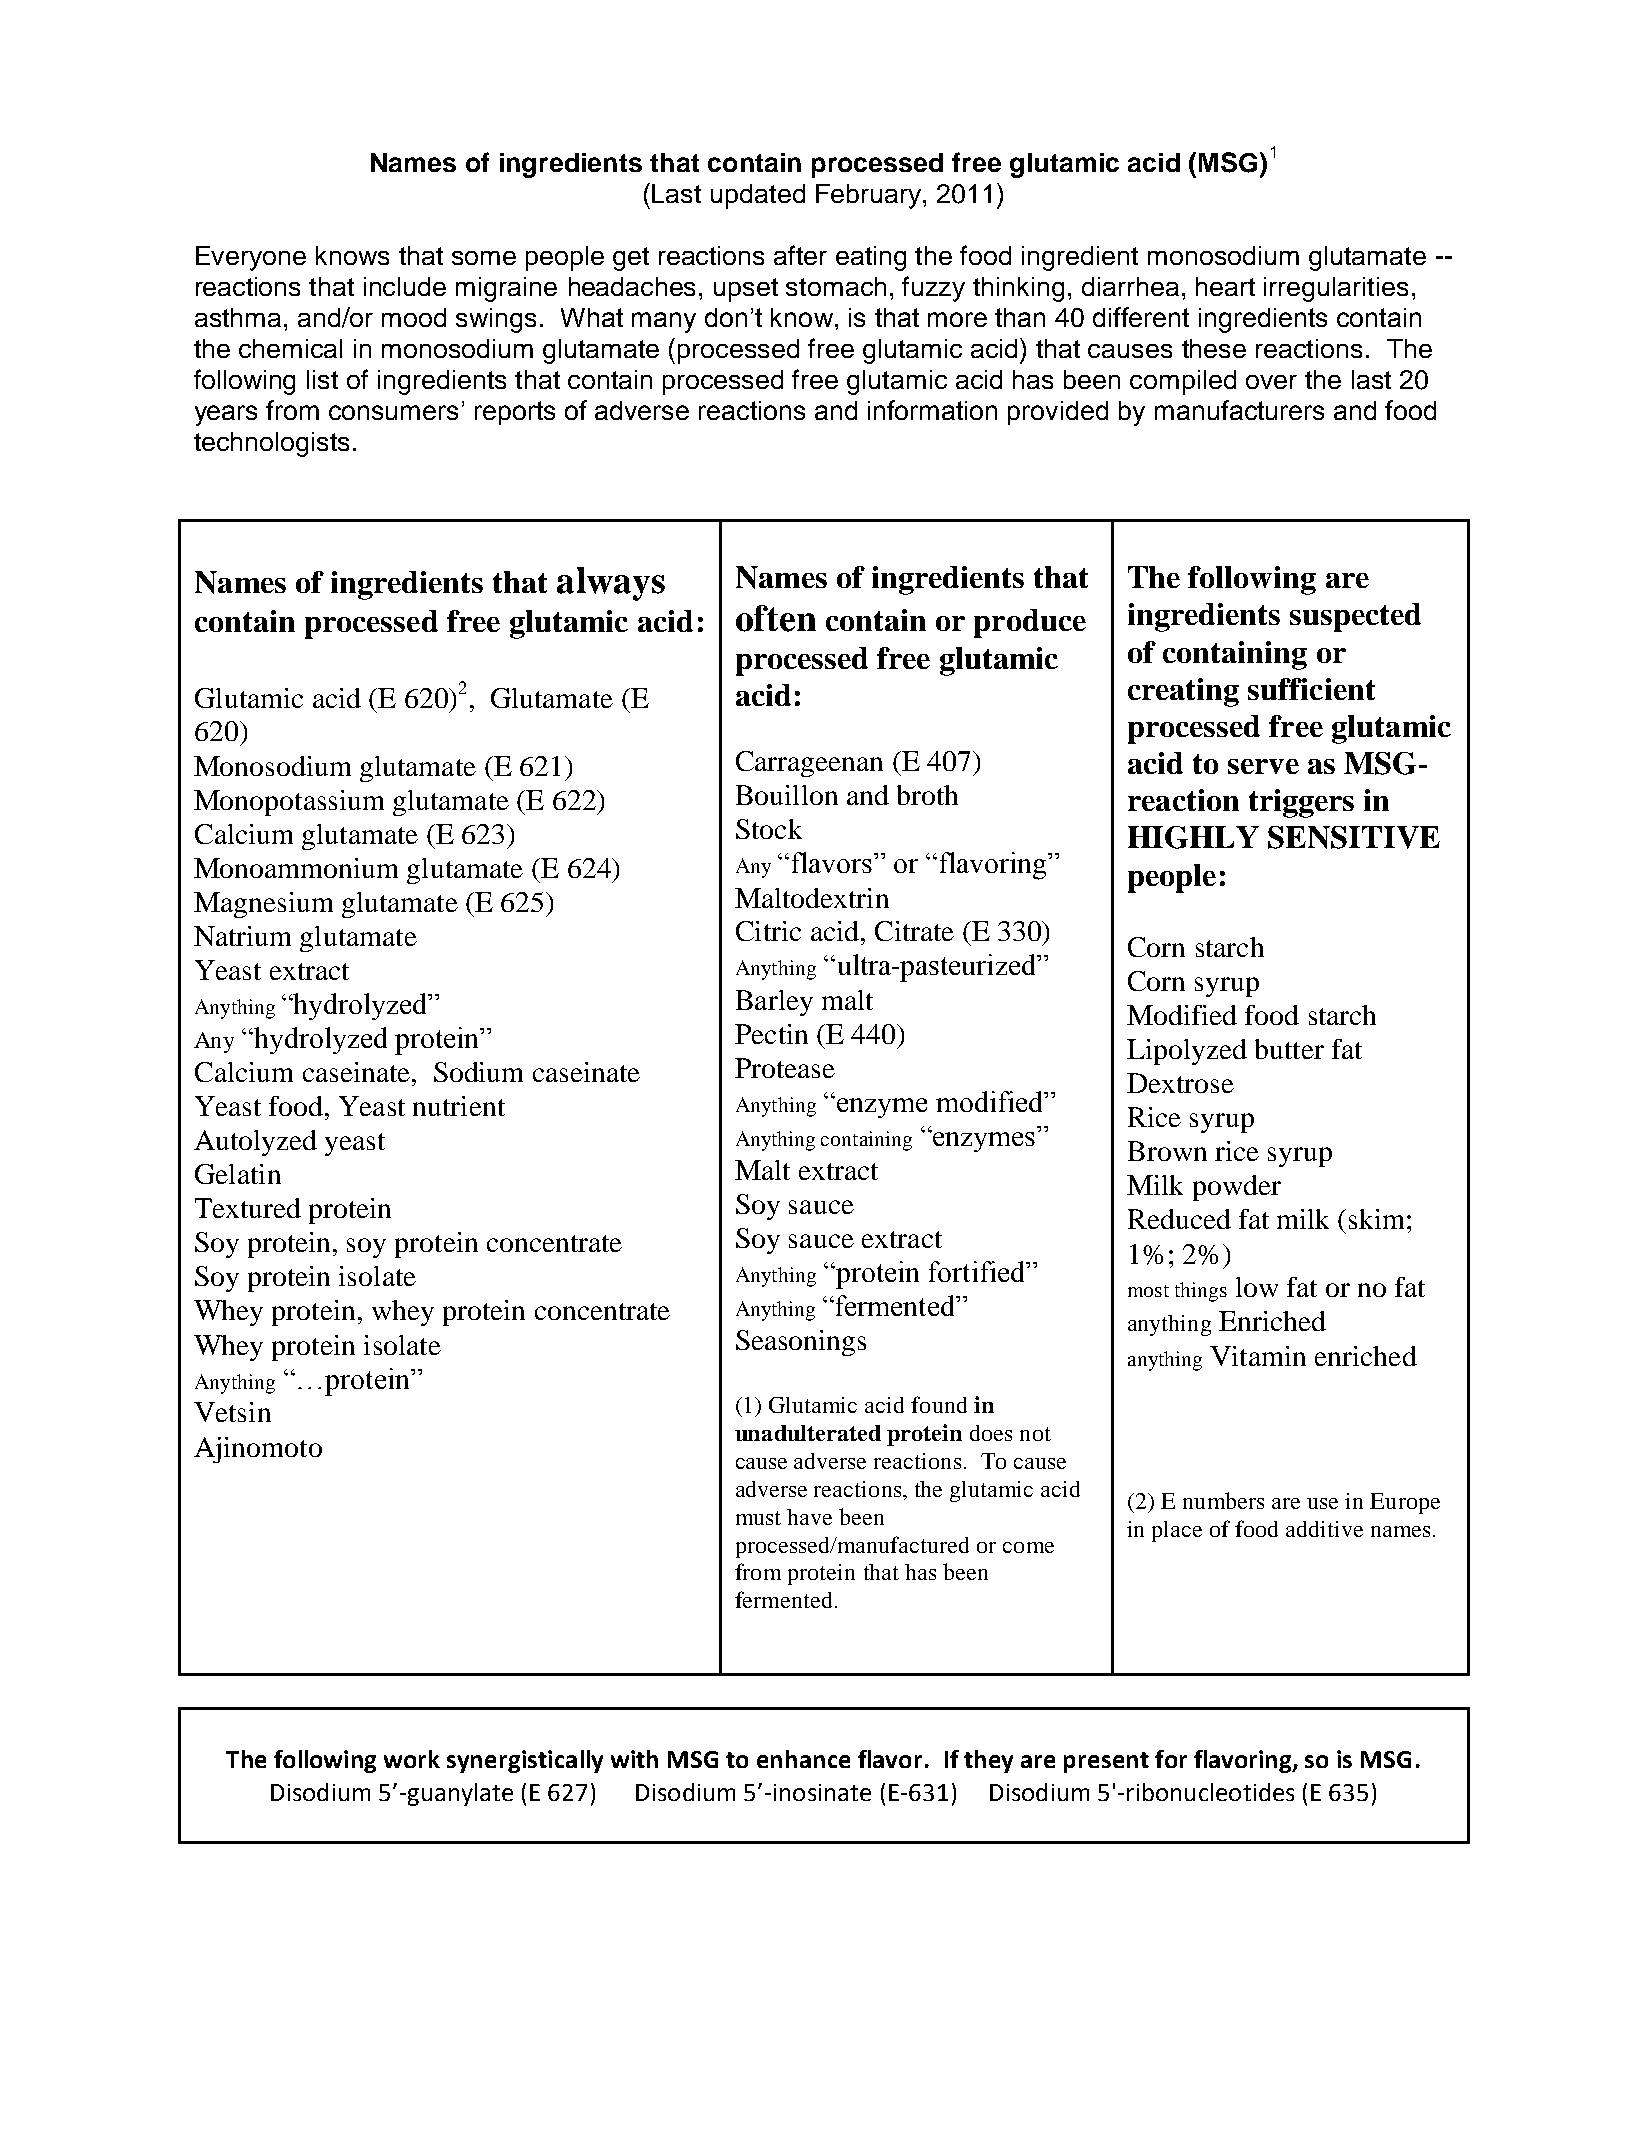 This screenshot has height=2132, width=1648. I want to click on Dextrose, so click(1180, 1083).
